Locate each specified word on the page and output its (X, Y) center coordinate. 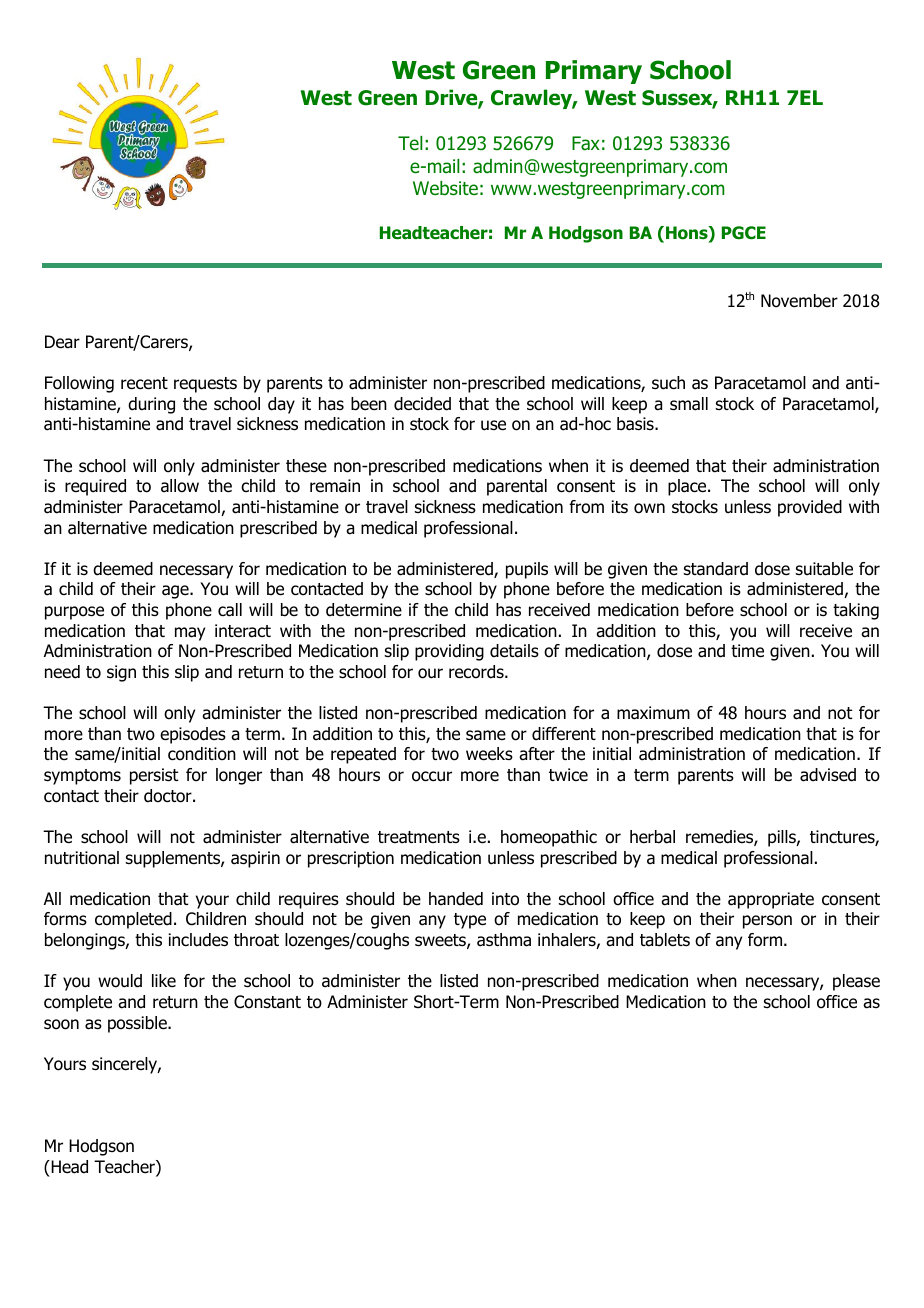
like (164, 981)
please (856, 982)
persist (154, 776)
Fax (586, 143)
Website (445, 188)
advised (828, 775)
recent (144, 383)
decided (422, 404)
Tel (410, 143)
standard (716, 569)
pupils (527, 570)
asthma (504, 940)
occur (432, 776)
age (176, 592)
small (689, 404)
